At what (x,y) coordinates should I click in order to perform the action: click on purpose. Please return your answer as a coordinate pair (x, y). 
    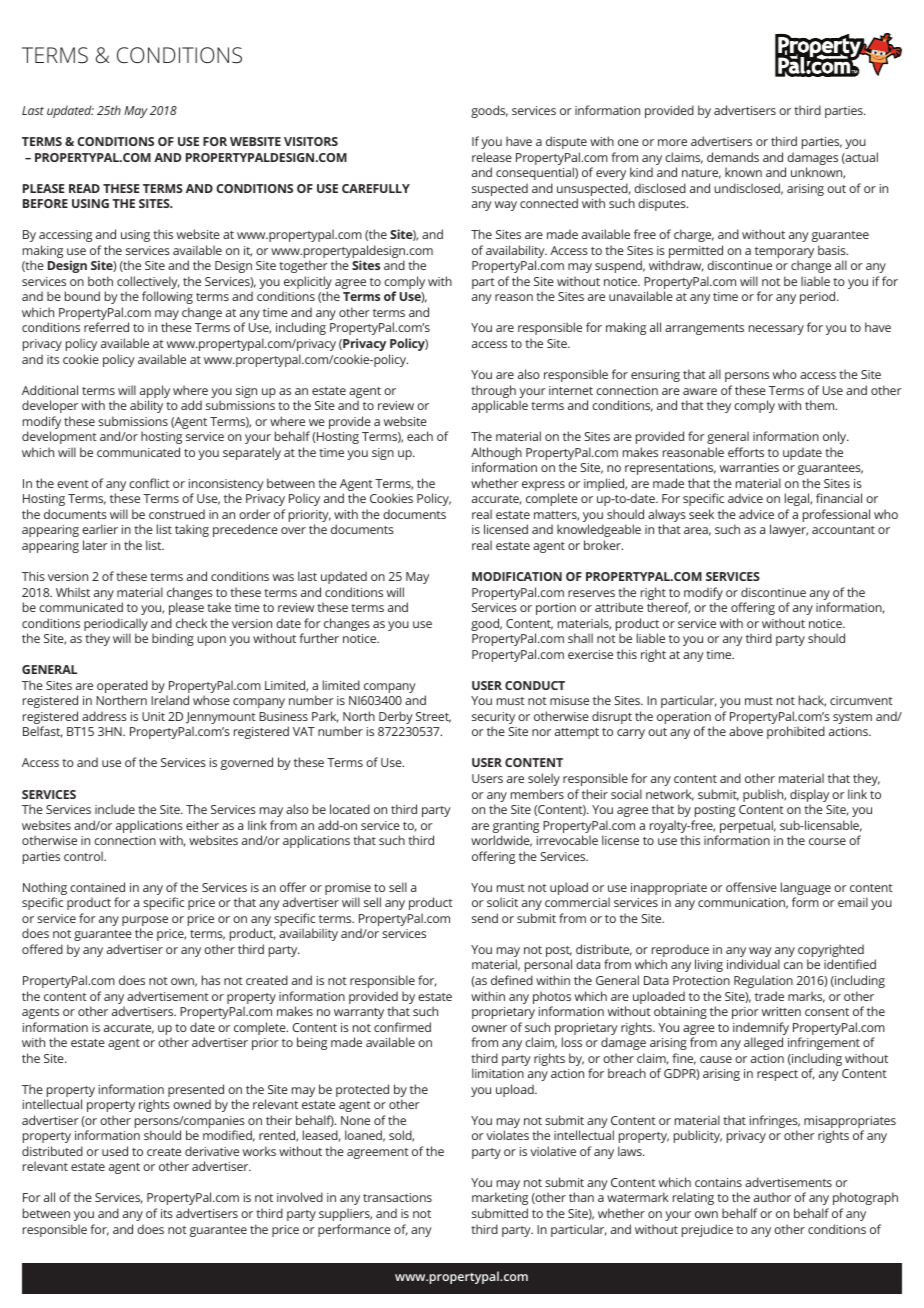
    Looking at the image, I should click on (145, 922).
